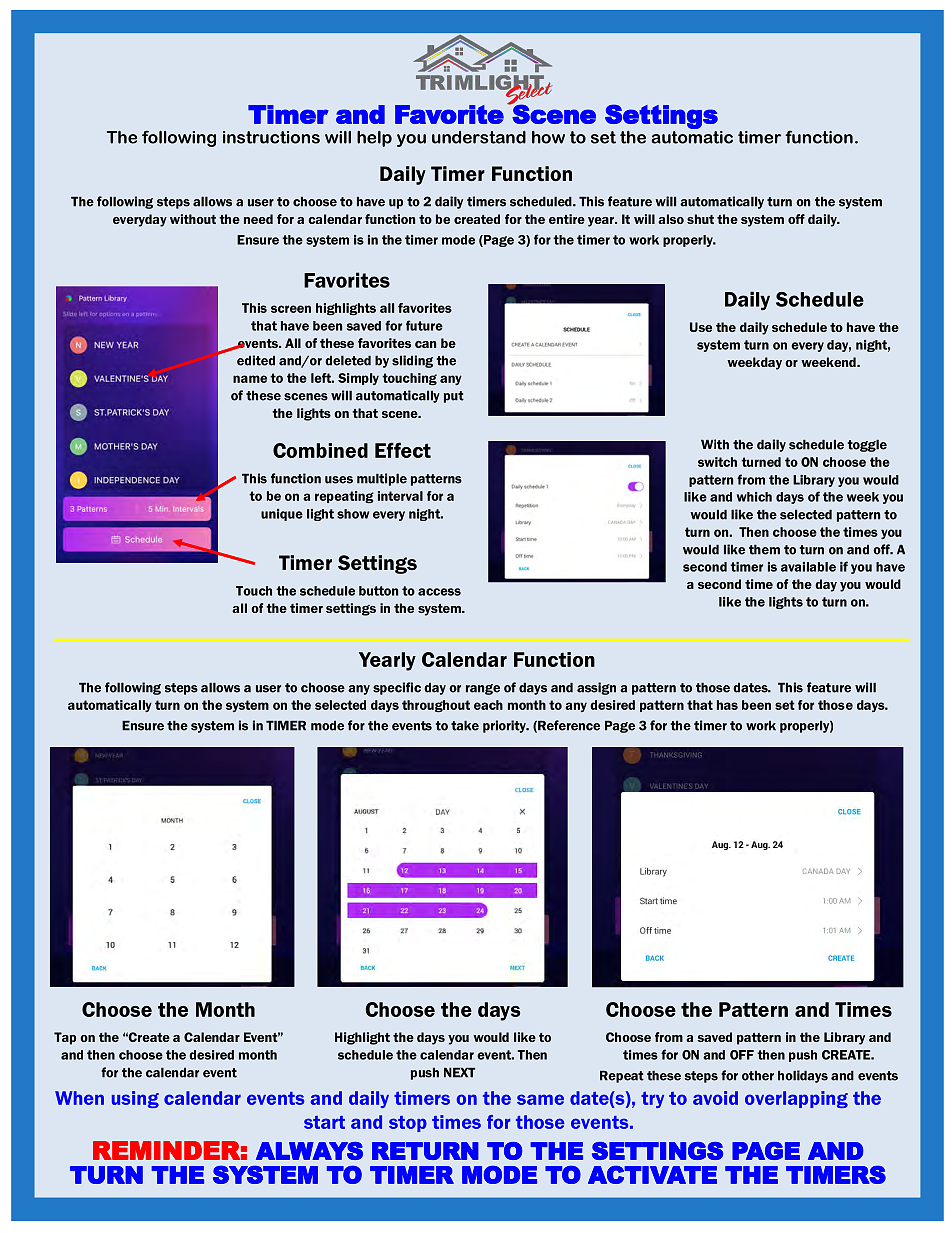  What do you see at coordinates (479, 137) in the screenshot?
I see `understand` at bounding box center [479, 137].
